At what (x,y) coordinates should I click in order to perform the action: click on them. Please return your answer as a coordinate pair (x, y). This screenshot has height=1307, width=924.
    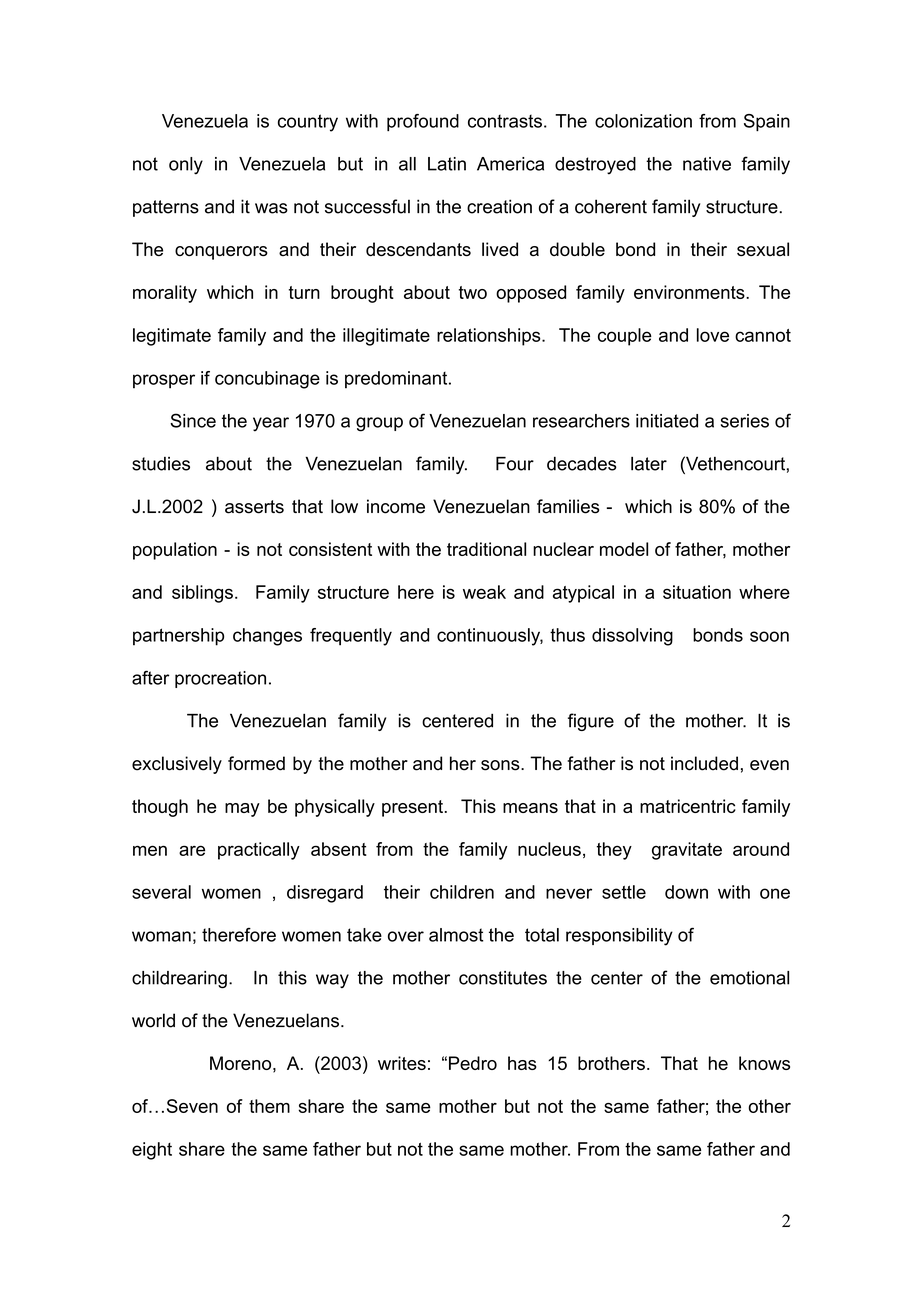
    Looking at the image, I should click on (269, 1106).
